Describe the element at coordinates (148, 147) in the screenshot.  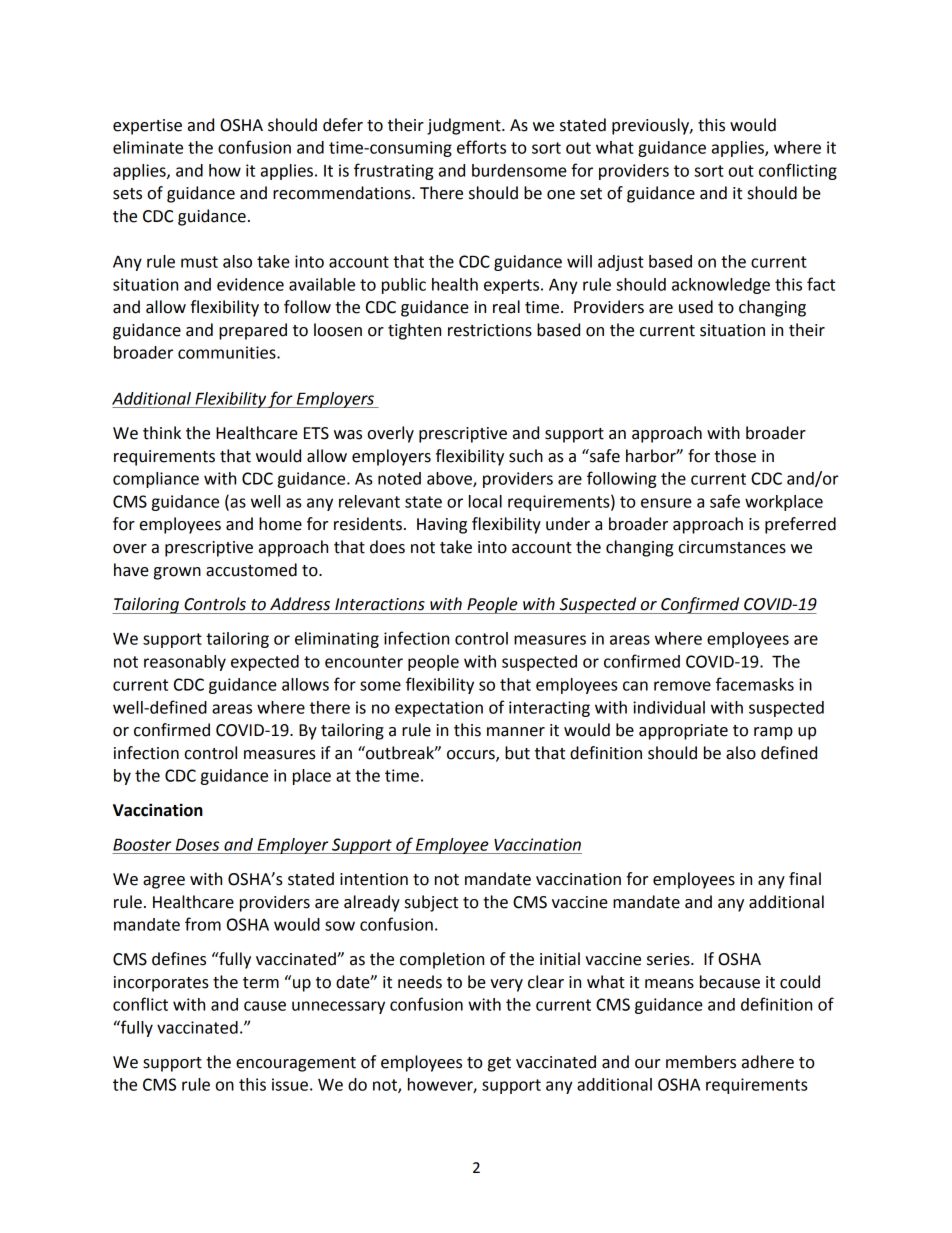
I see `eliminate` at that location.
